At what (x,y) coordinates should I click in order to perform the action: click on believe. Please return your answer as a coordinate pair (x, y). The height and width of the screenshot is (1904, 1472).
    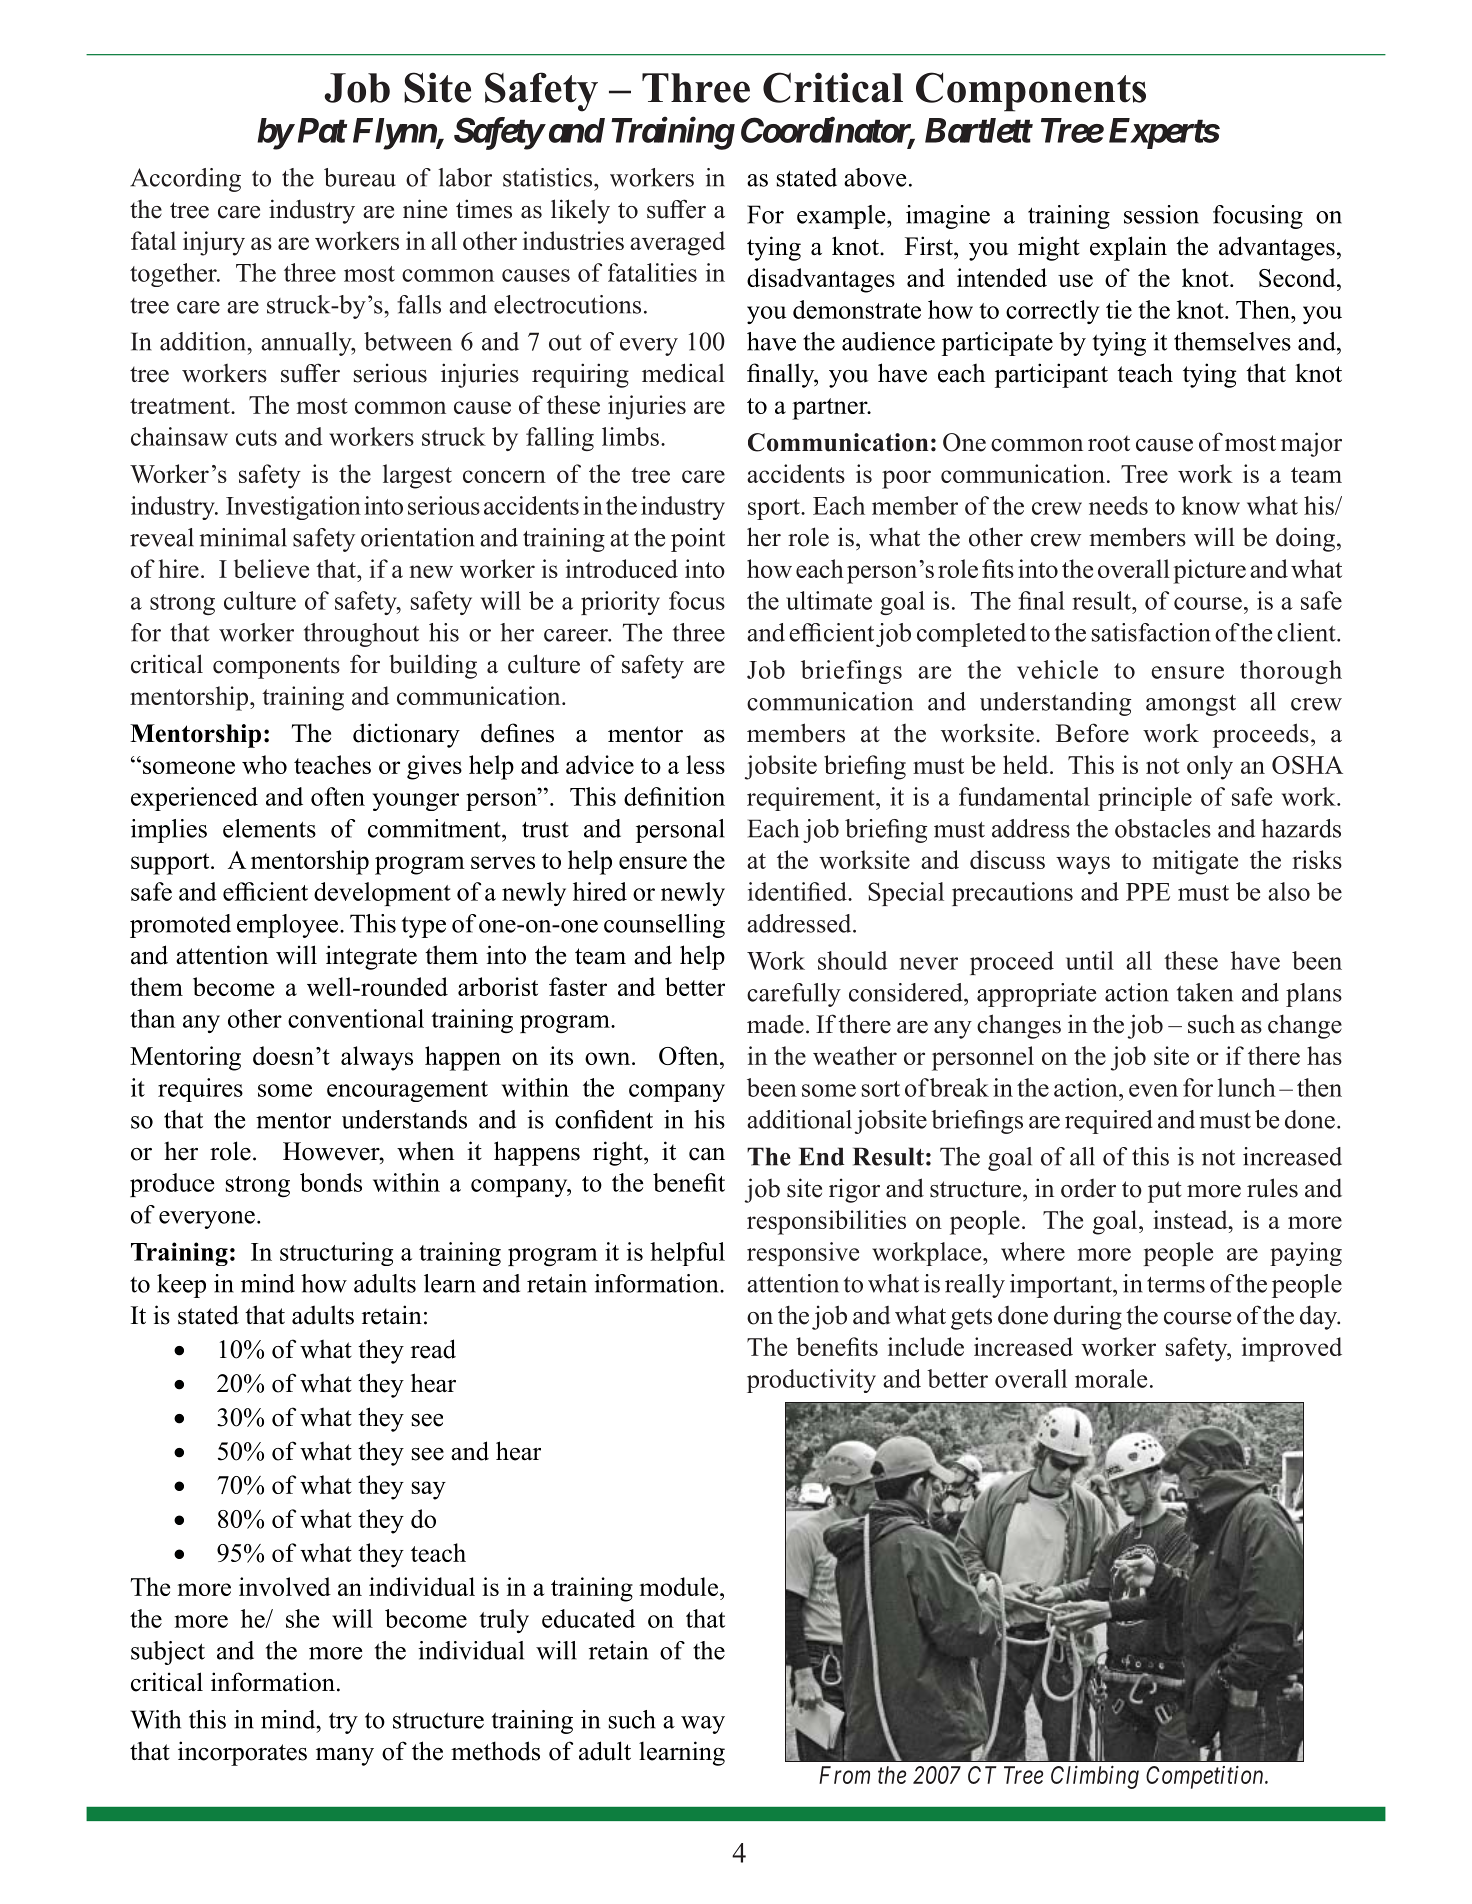
    Looking at the image, I should click on (271, 568).
